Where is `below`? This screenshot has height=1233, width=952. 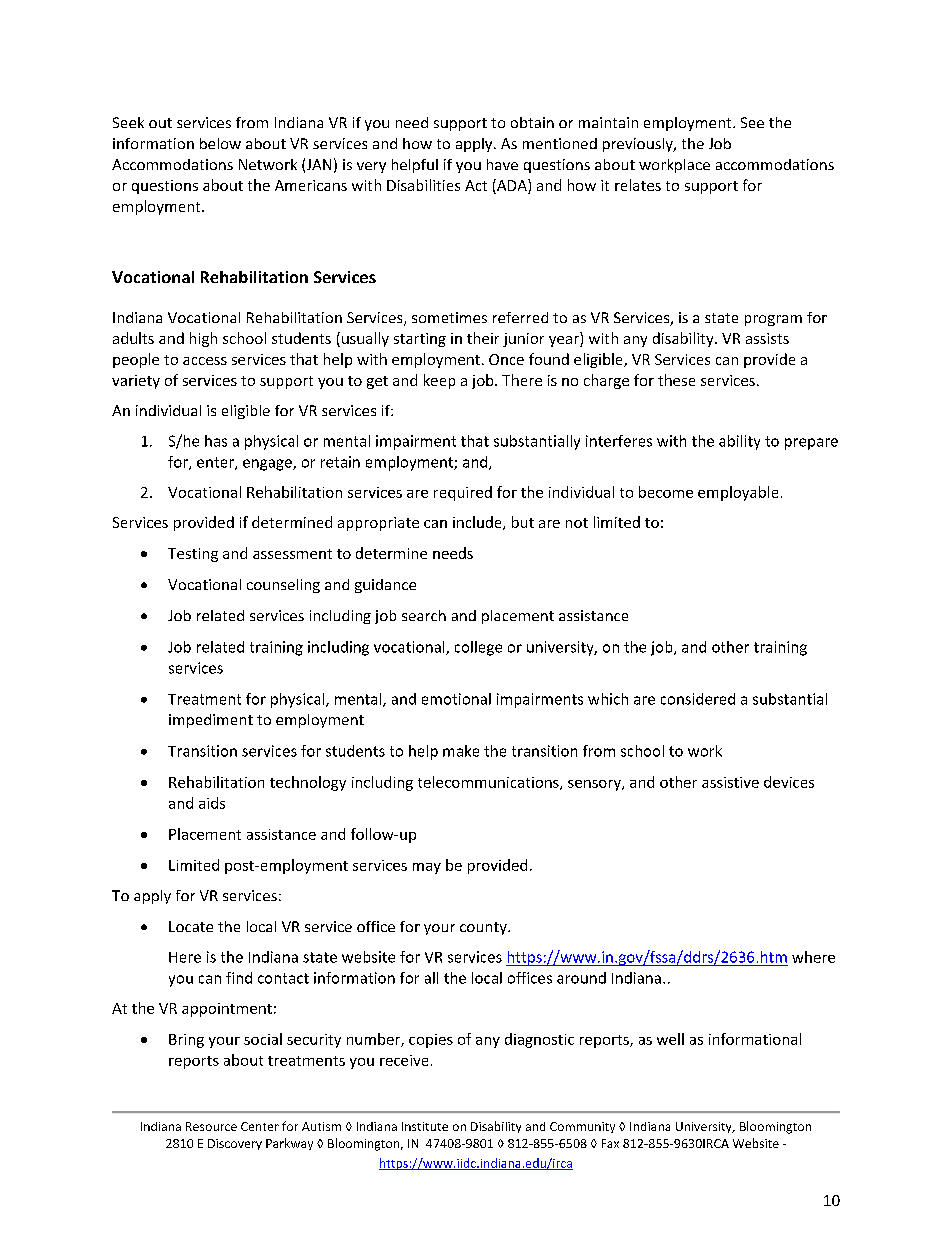
below is located at coordinates (220, 143).
